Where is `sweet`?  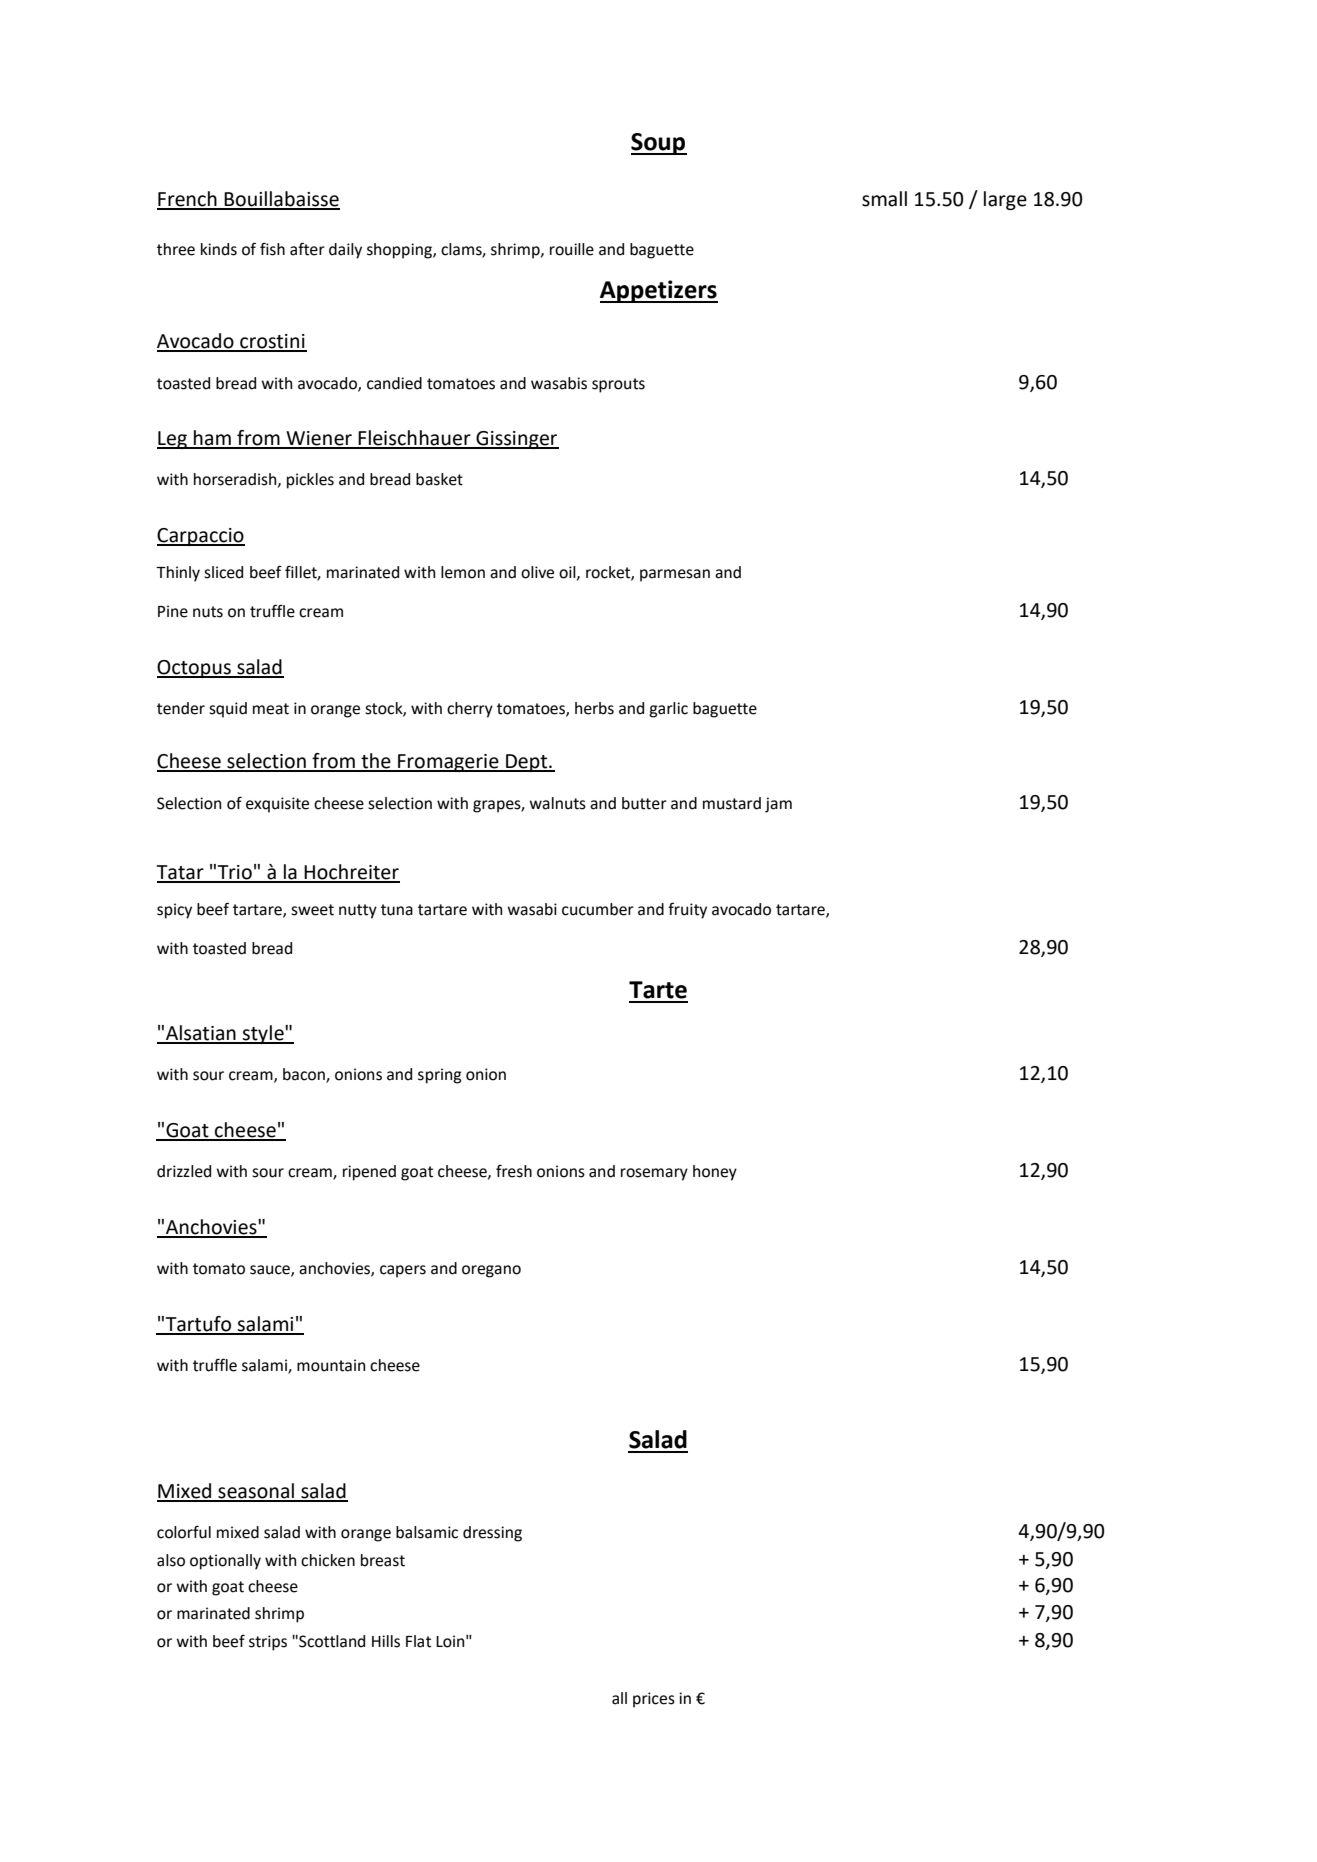 sweet is located at coordinates (312, 910).
